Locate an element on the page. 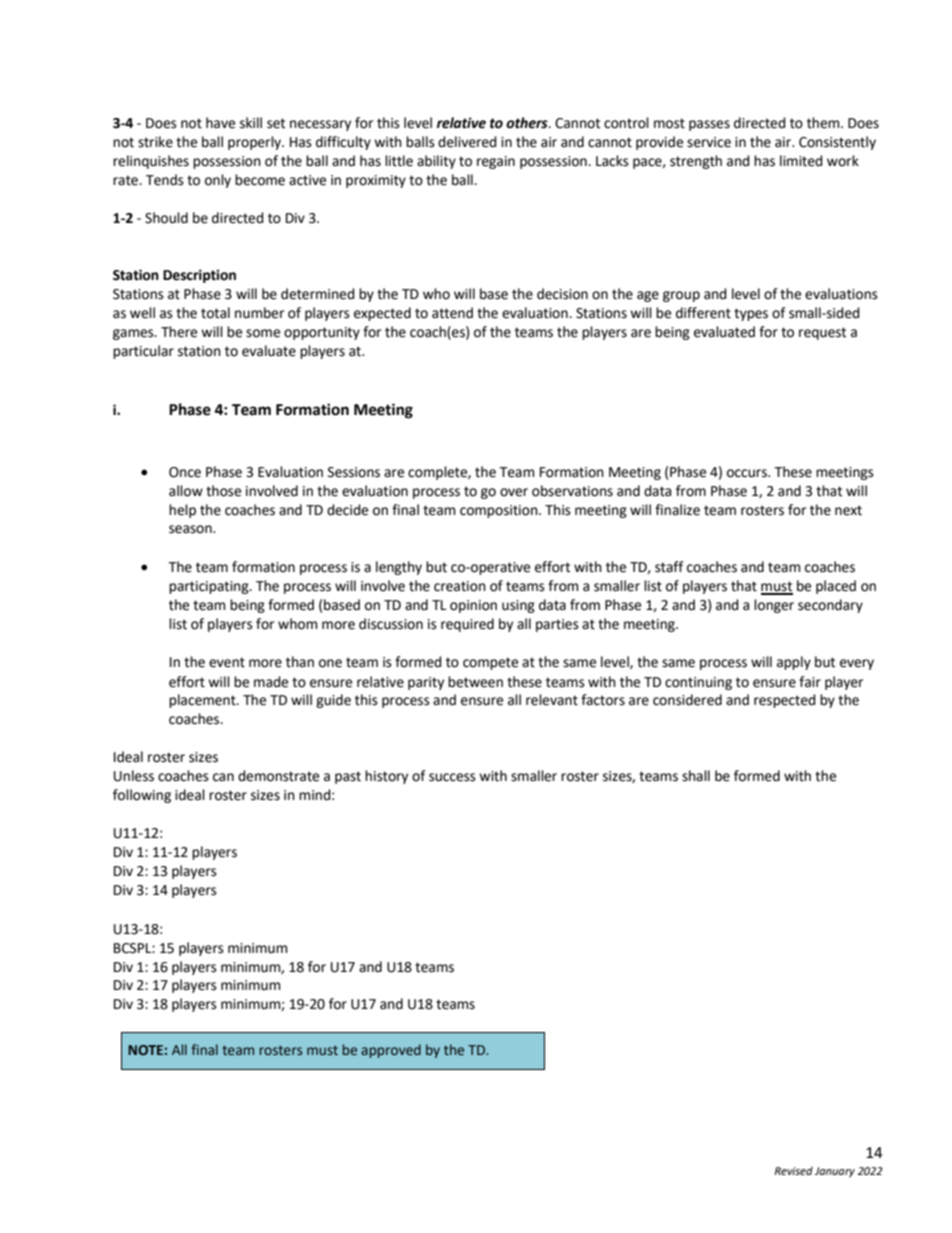  success is located at coordinates (452, 777).
